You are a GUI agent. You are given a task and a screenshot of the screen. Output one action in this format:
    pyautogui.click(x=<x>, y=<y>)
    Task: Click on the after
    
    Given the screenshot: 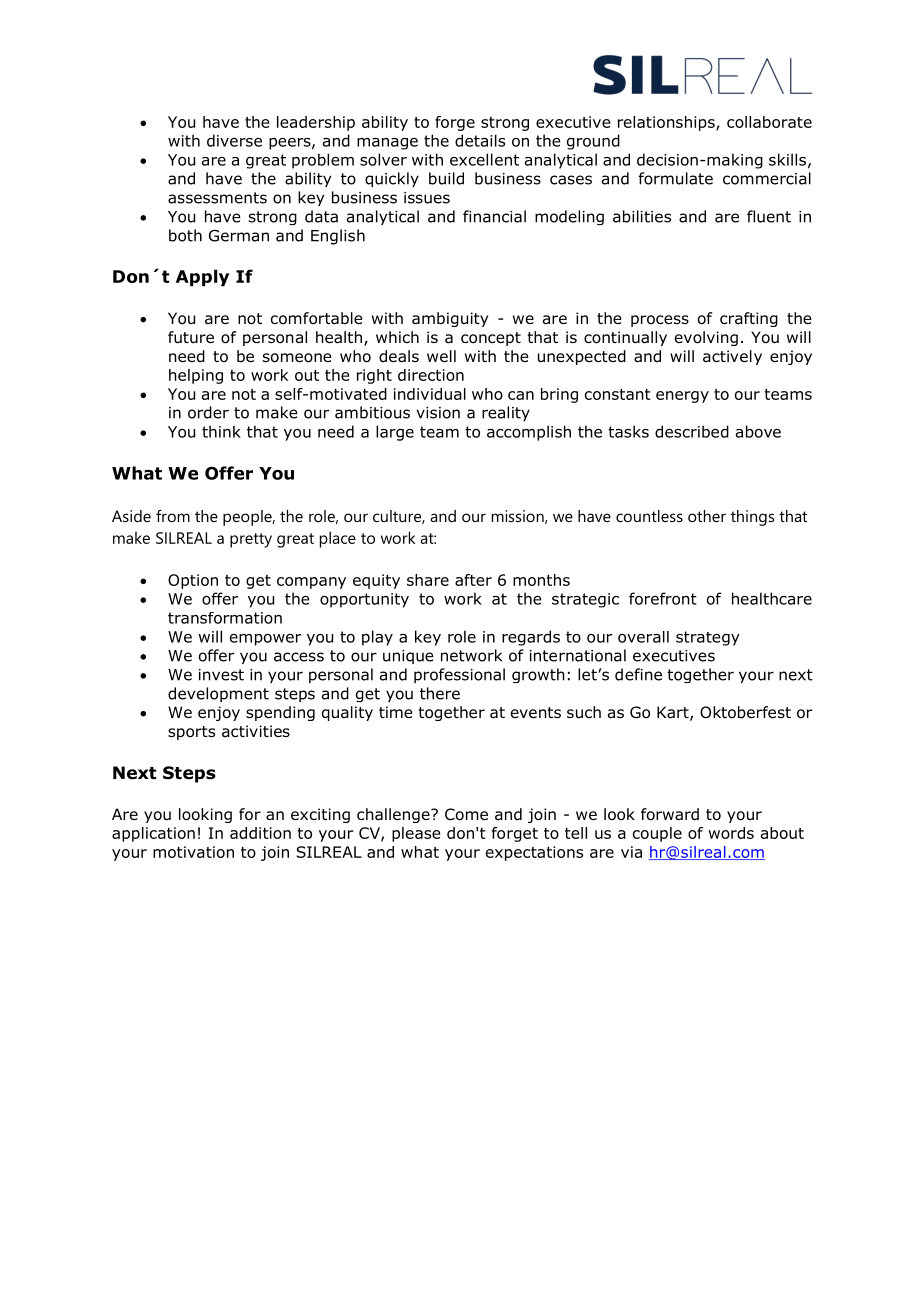 What is the action you would take?
    pyautogui.click(x=473, y=580)
